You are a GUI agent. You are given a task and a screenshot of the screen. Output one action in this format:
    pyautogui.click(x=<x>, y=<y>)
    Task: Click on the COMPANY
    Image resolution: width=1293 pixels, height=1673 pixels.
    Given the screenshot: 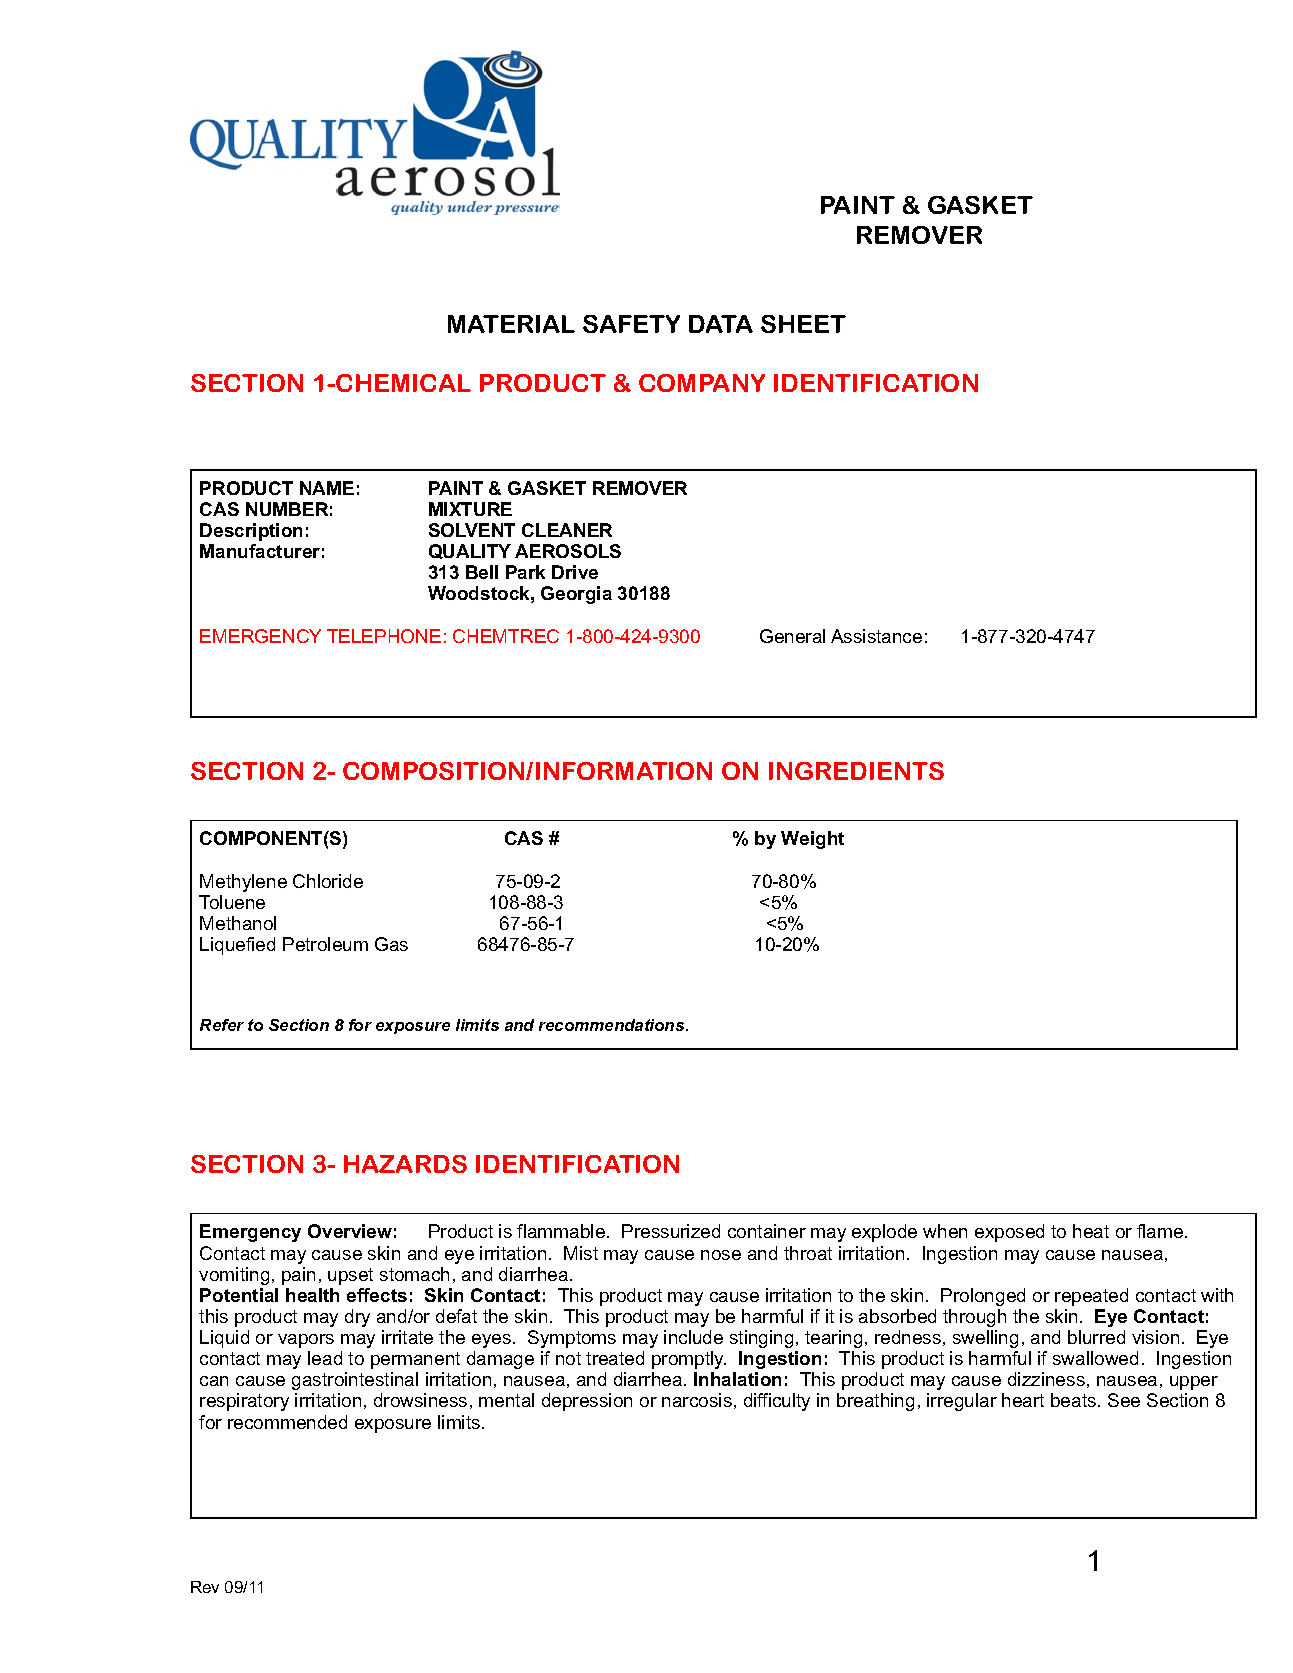 What is the action you would take?
    pyautogui.click(x=702, y=383)
